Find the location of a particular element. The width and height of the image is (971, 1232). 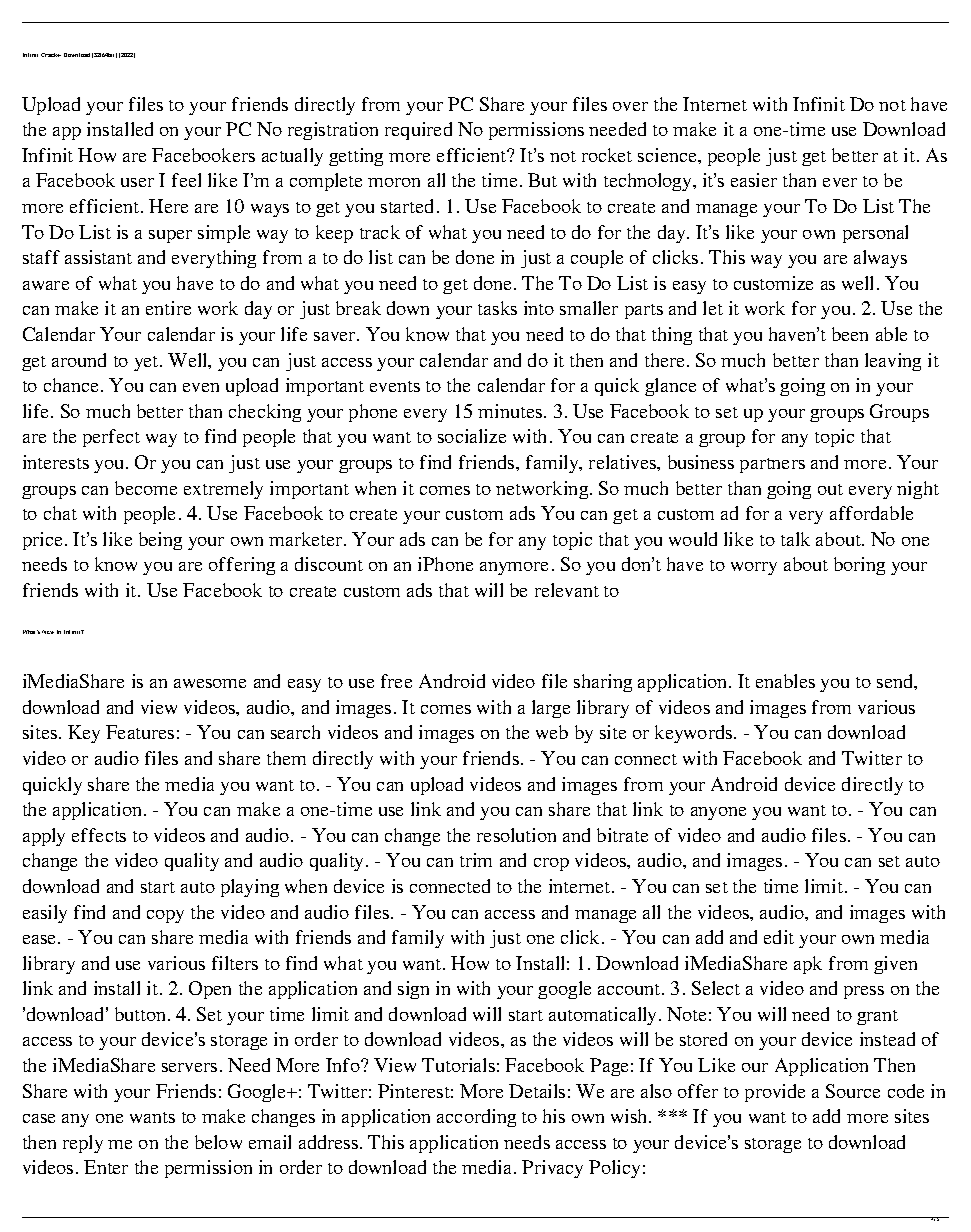

required is located at coordinates (418, 131).
